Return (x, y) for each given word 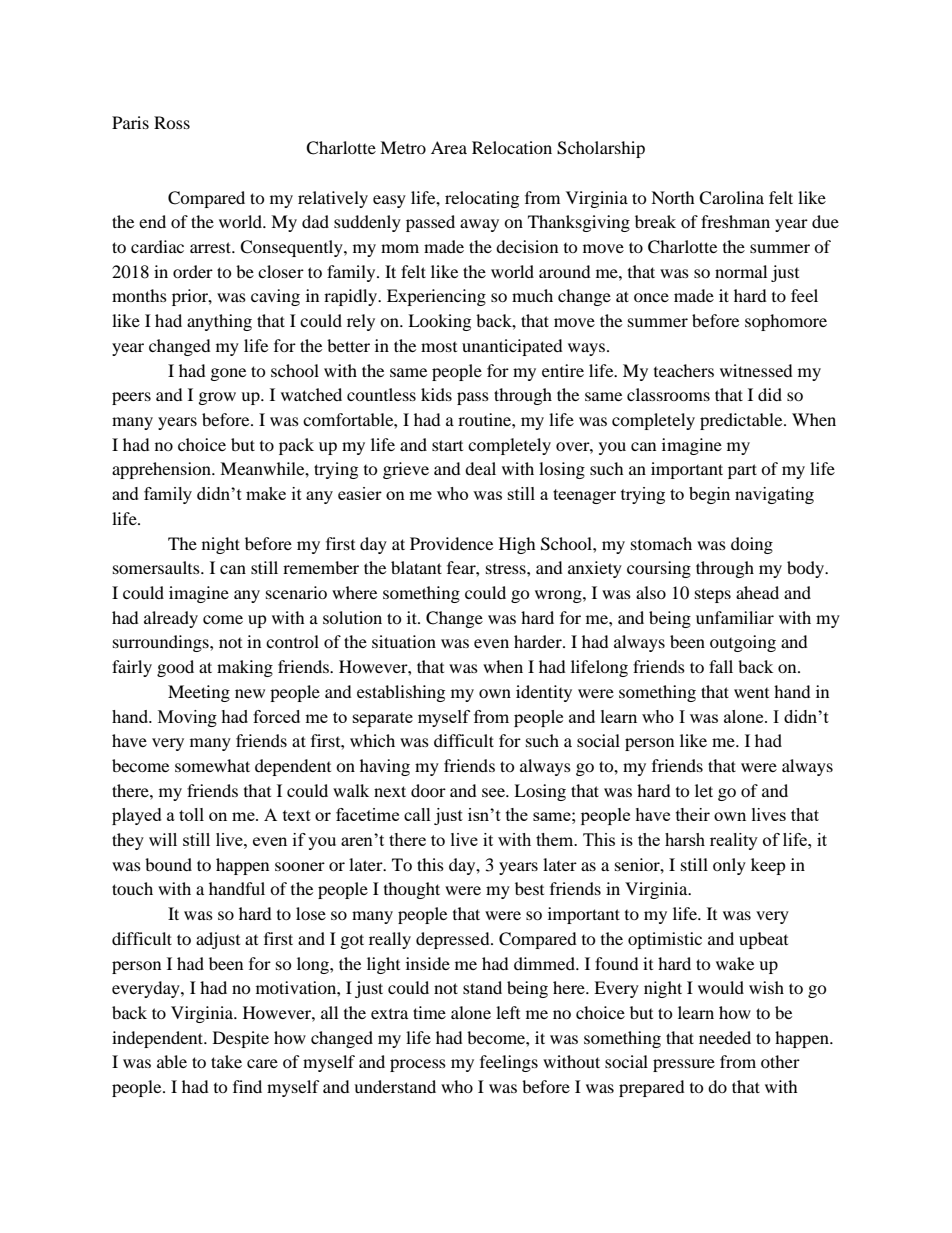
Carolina (731, 198)
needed (725, 1037)
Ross (172, 122)
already (171, 619)
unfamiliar (735, 617)
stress (507, 569)
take (226, 1061)
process (418, 1065)
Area (449, 147)
